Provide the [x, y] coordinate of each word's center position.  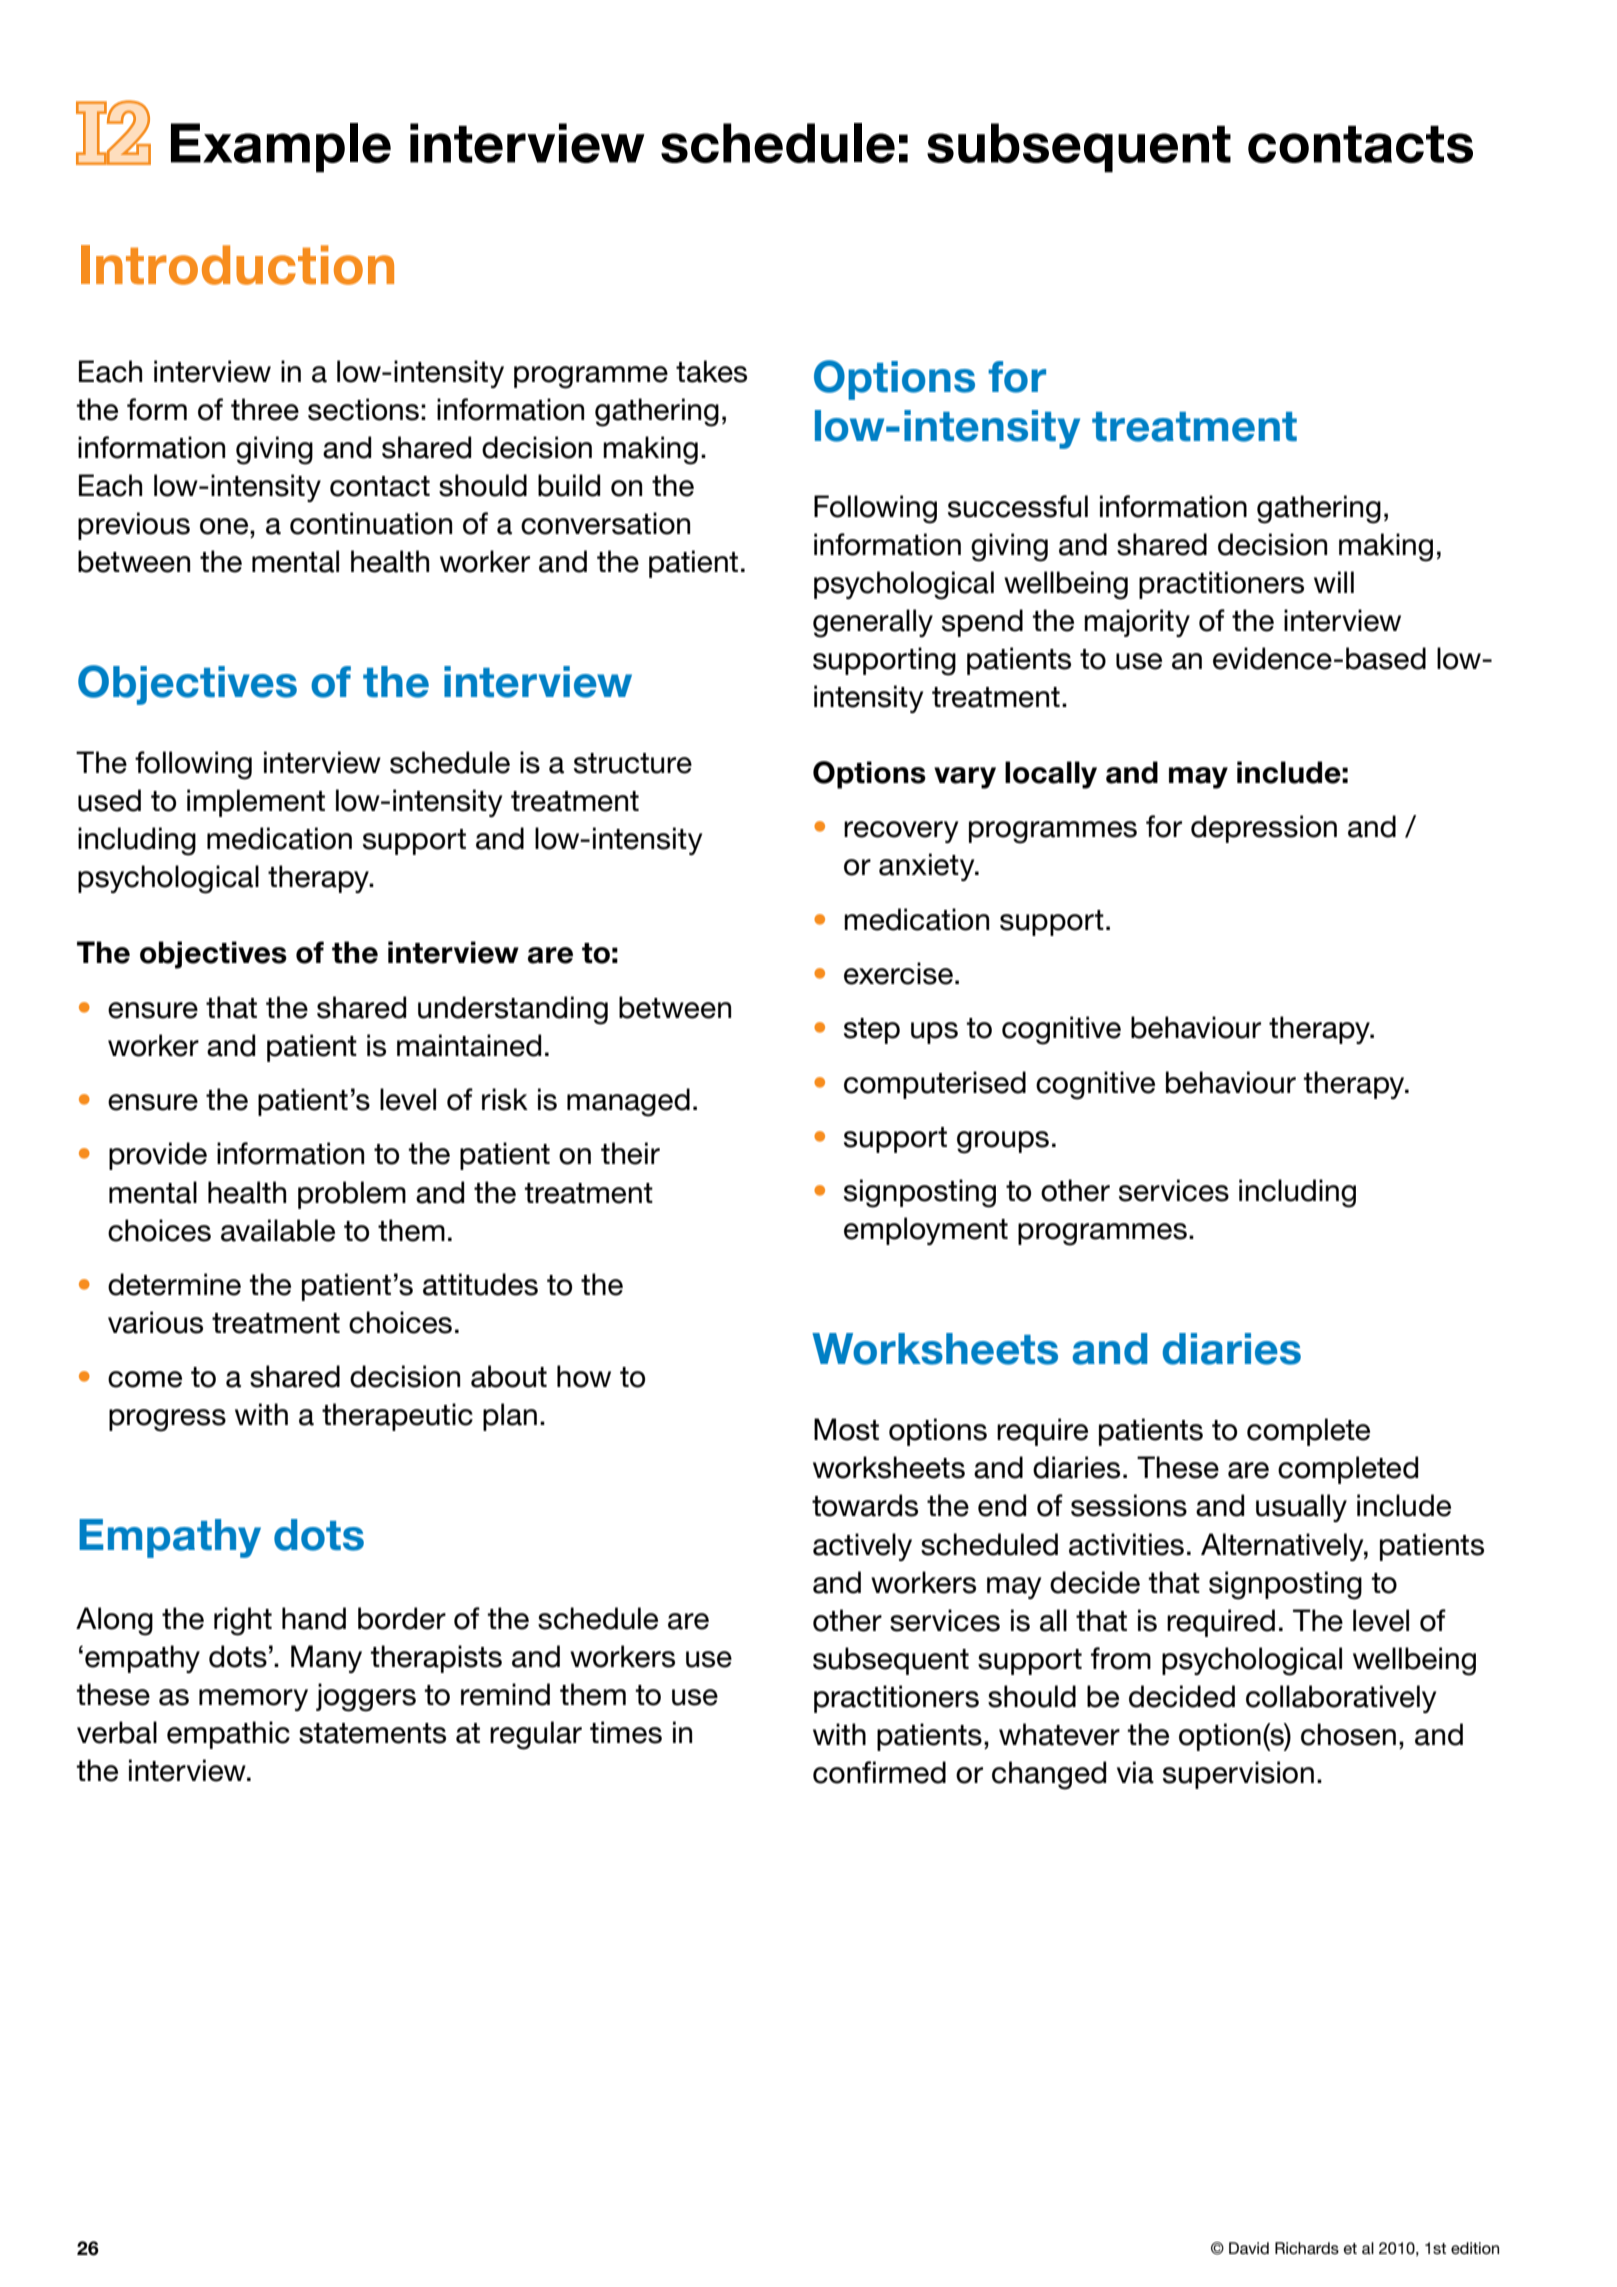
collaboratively [1341, 1699]
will [1334, 582]
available [278, 1230]
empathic [228, 1735]
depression [1264, 829]
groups [1003, 1142]
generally [873, 623]
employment [926, 1231]
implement [256, 803]
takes [711, 371]
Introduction [237, 265]
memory [253, 1700]
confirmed [879, 1772]
